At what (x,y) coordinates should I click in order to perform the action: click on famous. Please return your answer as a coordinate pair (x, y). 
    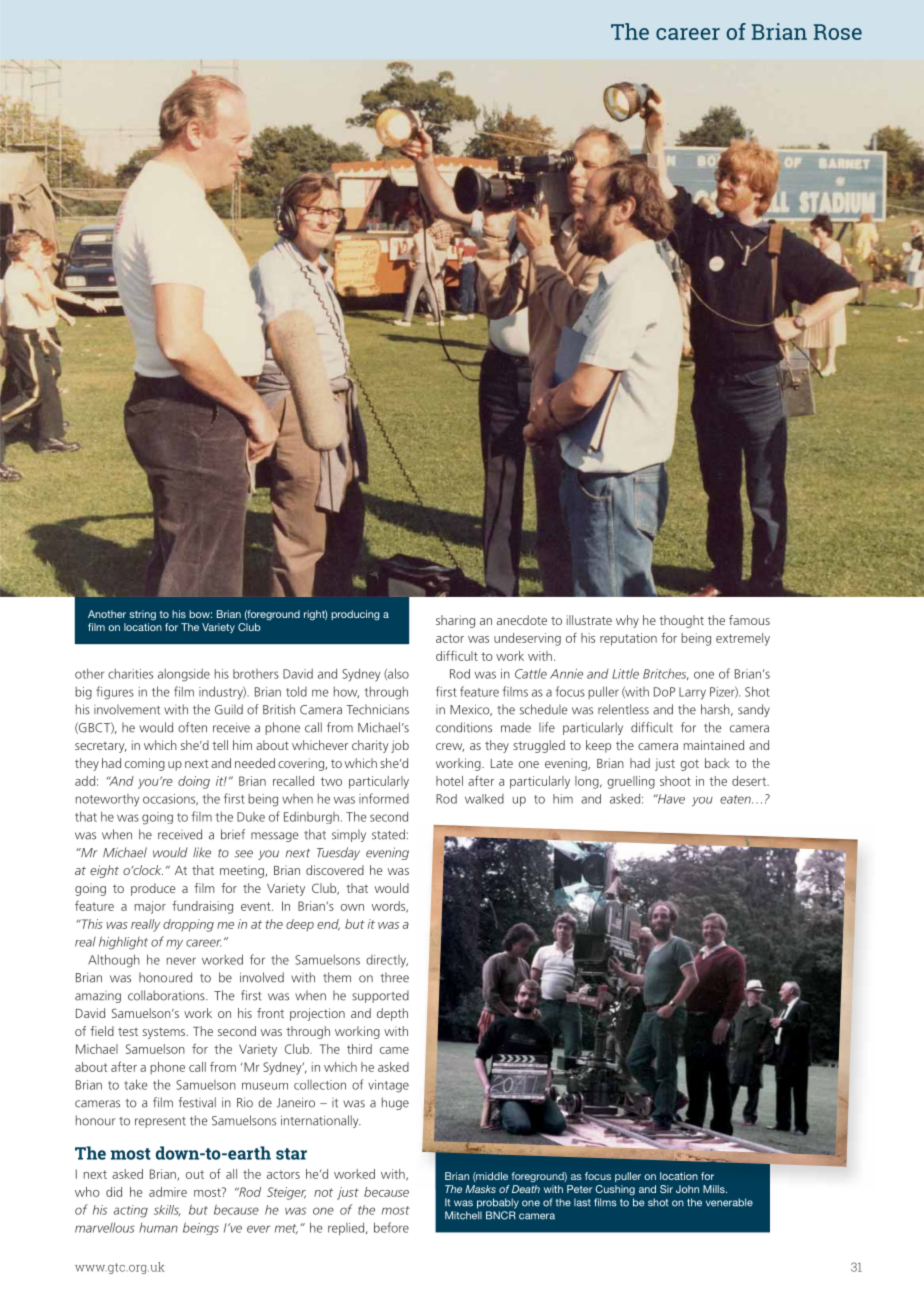
    Looking at the image, I should click on (749, 620).
